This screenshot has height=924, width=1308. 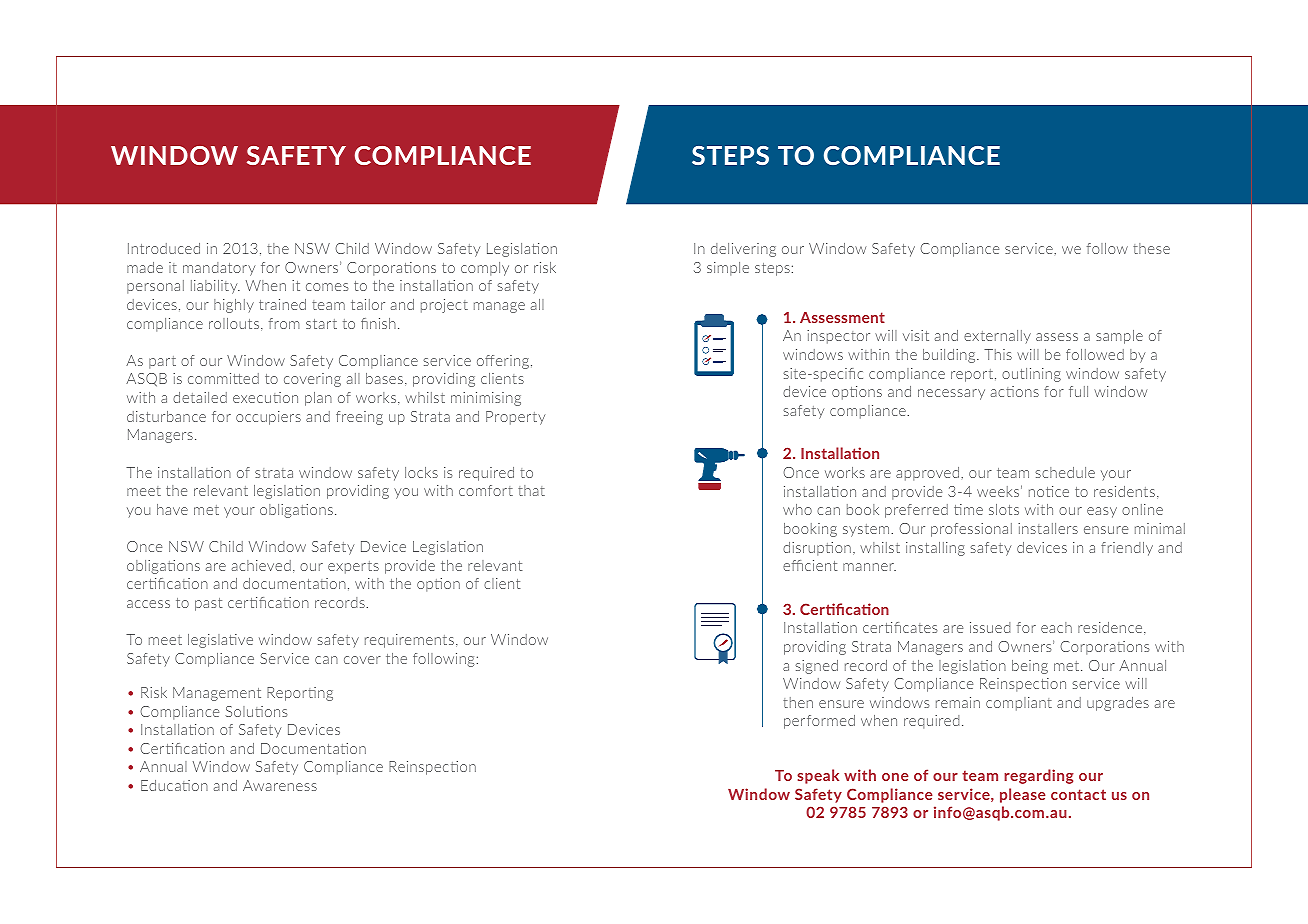 I want to click on schedule, so click(x=1065, y=472).
